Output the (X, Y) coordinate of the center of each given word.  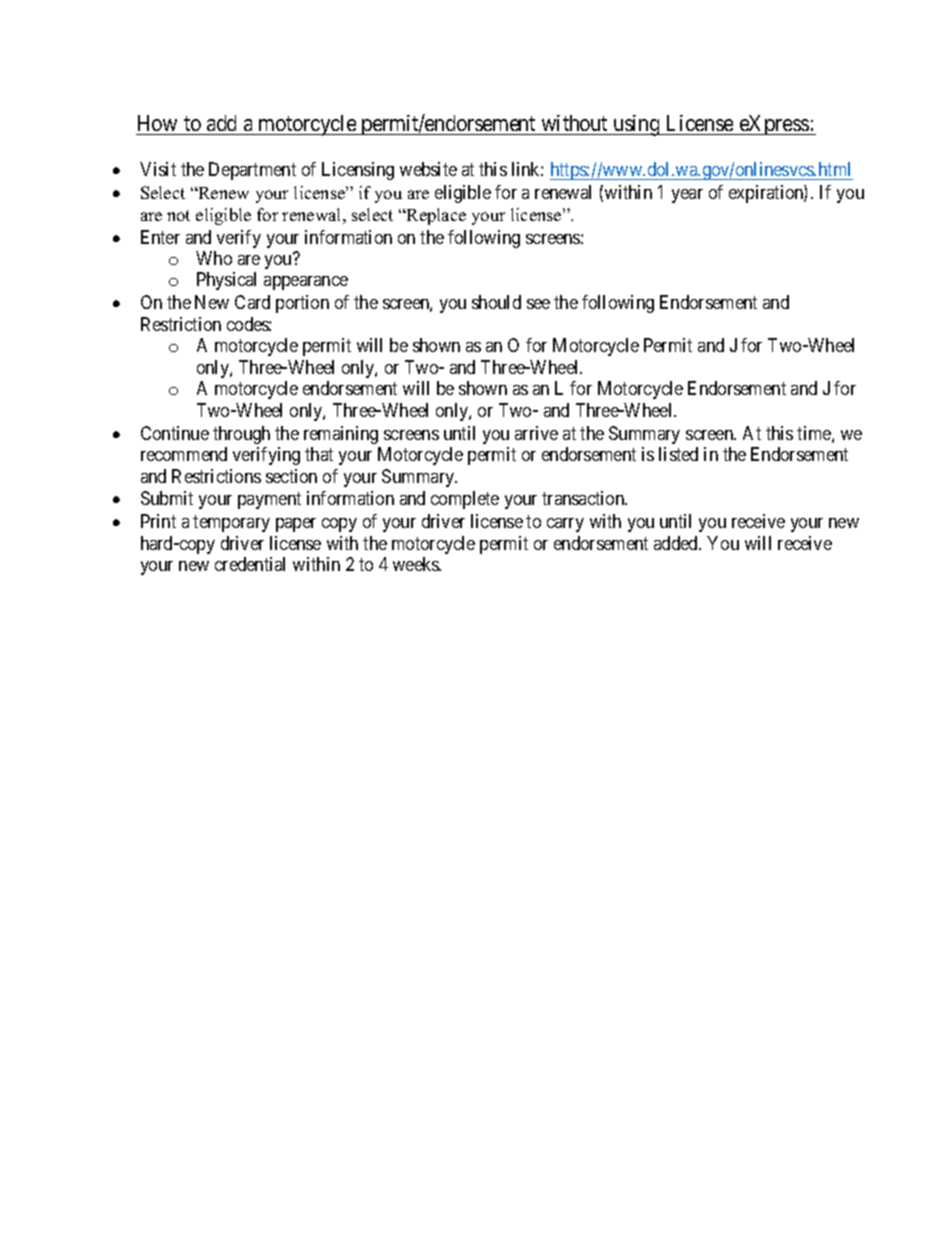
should (496, 302)
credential (250, 564)
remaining (341, 435)
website (428, 169)
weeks (417, 564)
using (636, 125)
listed (678, 454)
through (241, 435)
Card (252, 302)
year (687, 196)
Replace (435, 216)
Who (214, 258)
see (538, 304)
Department (252, 171)
